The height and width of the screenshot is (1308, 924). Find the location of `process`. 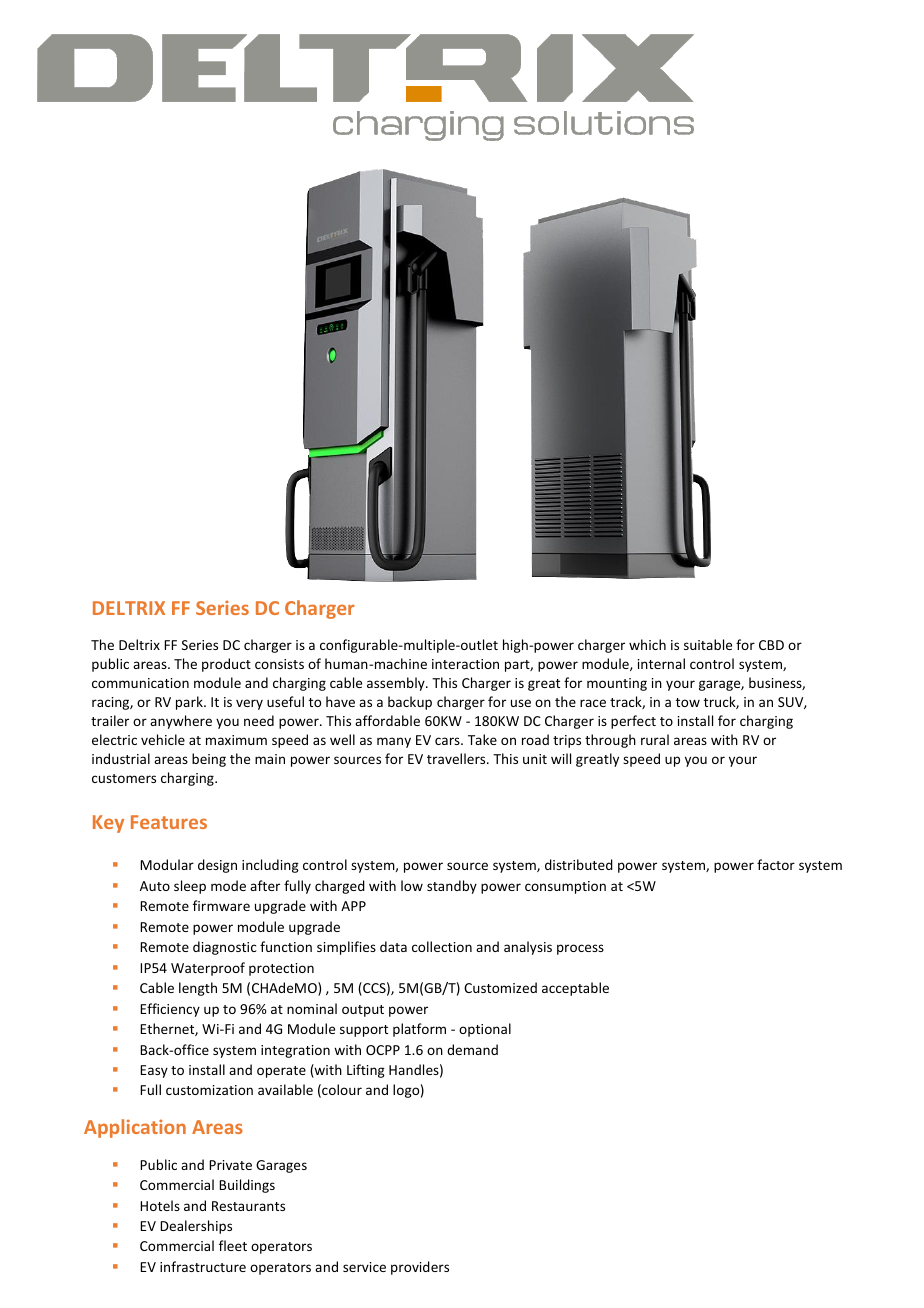

process is located at coordinates (580, 949).
